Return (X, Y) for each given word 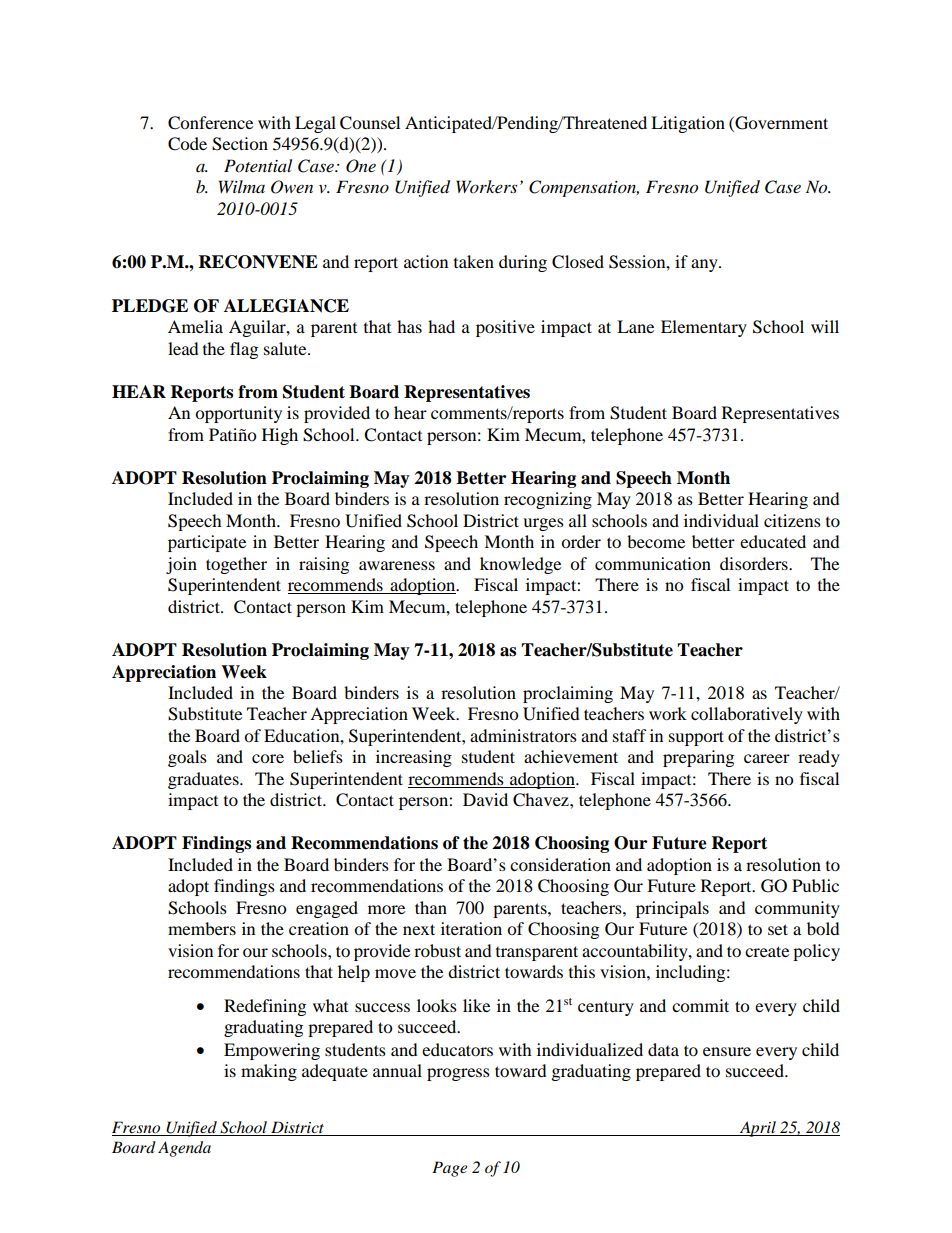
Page (449, 1169)
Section (240, 144)
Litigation (688, 124)
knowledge (520, 565)
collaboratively (747, 715)
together (236, 565)
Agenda (184, 1149)
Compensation (584, 188)
